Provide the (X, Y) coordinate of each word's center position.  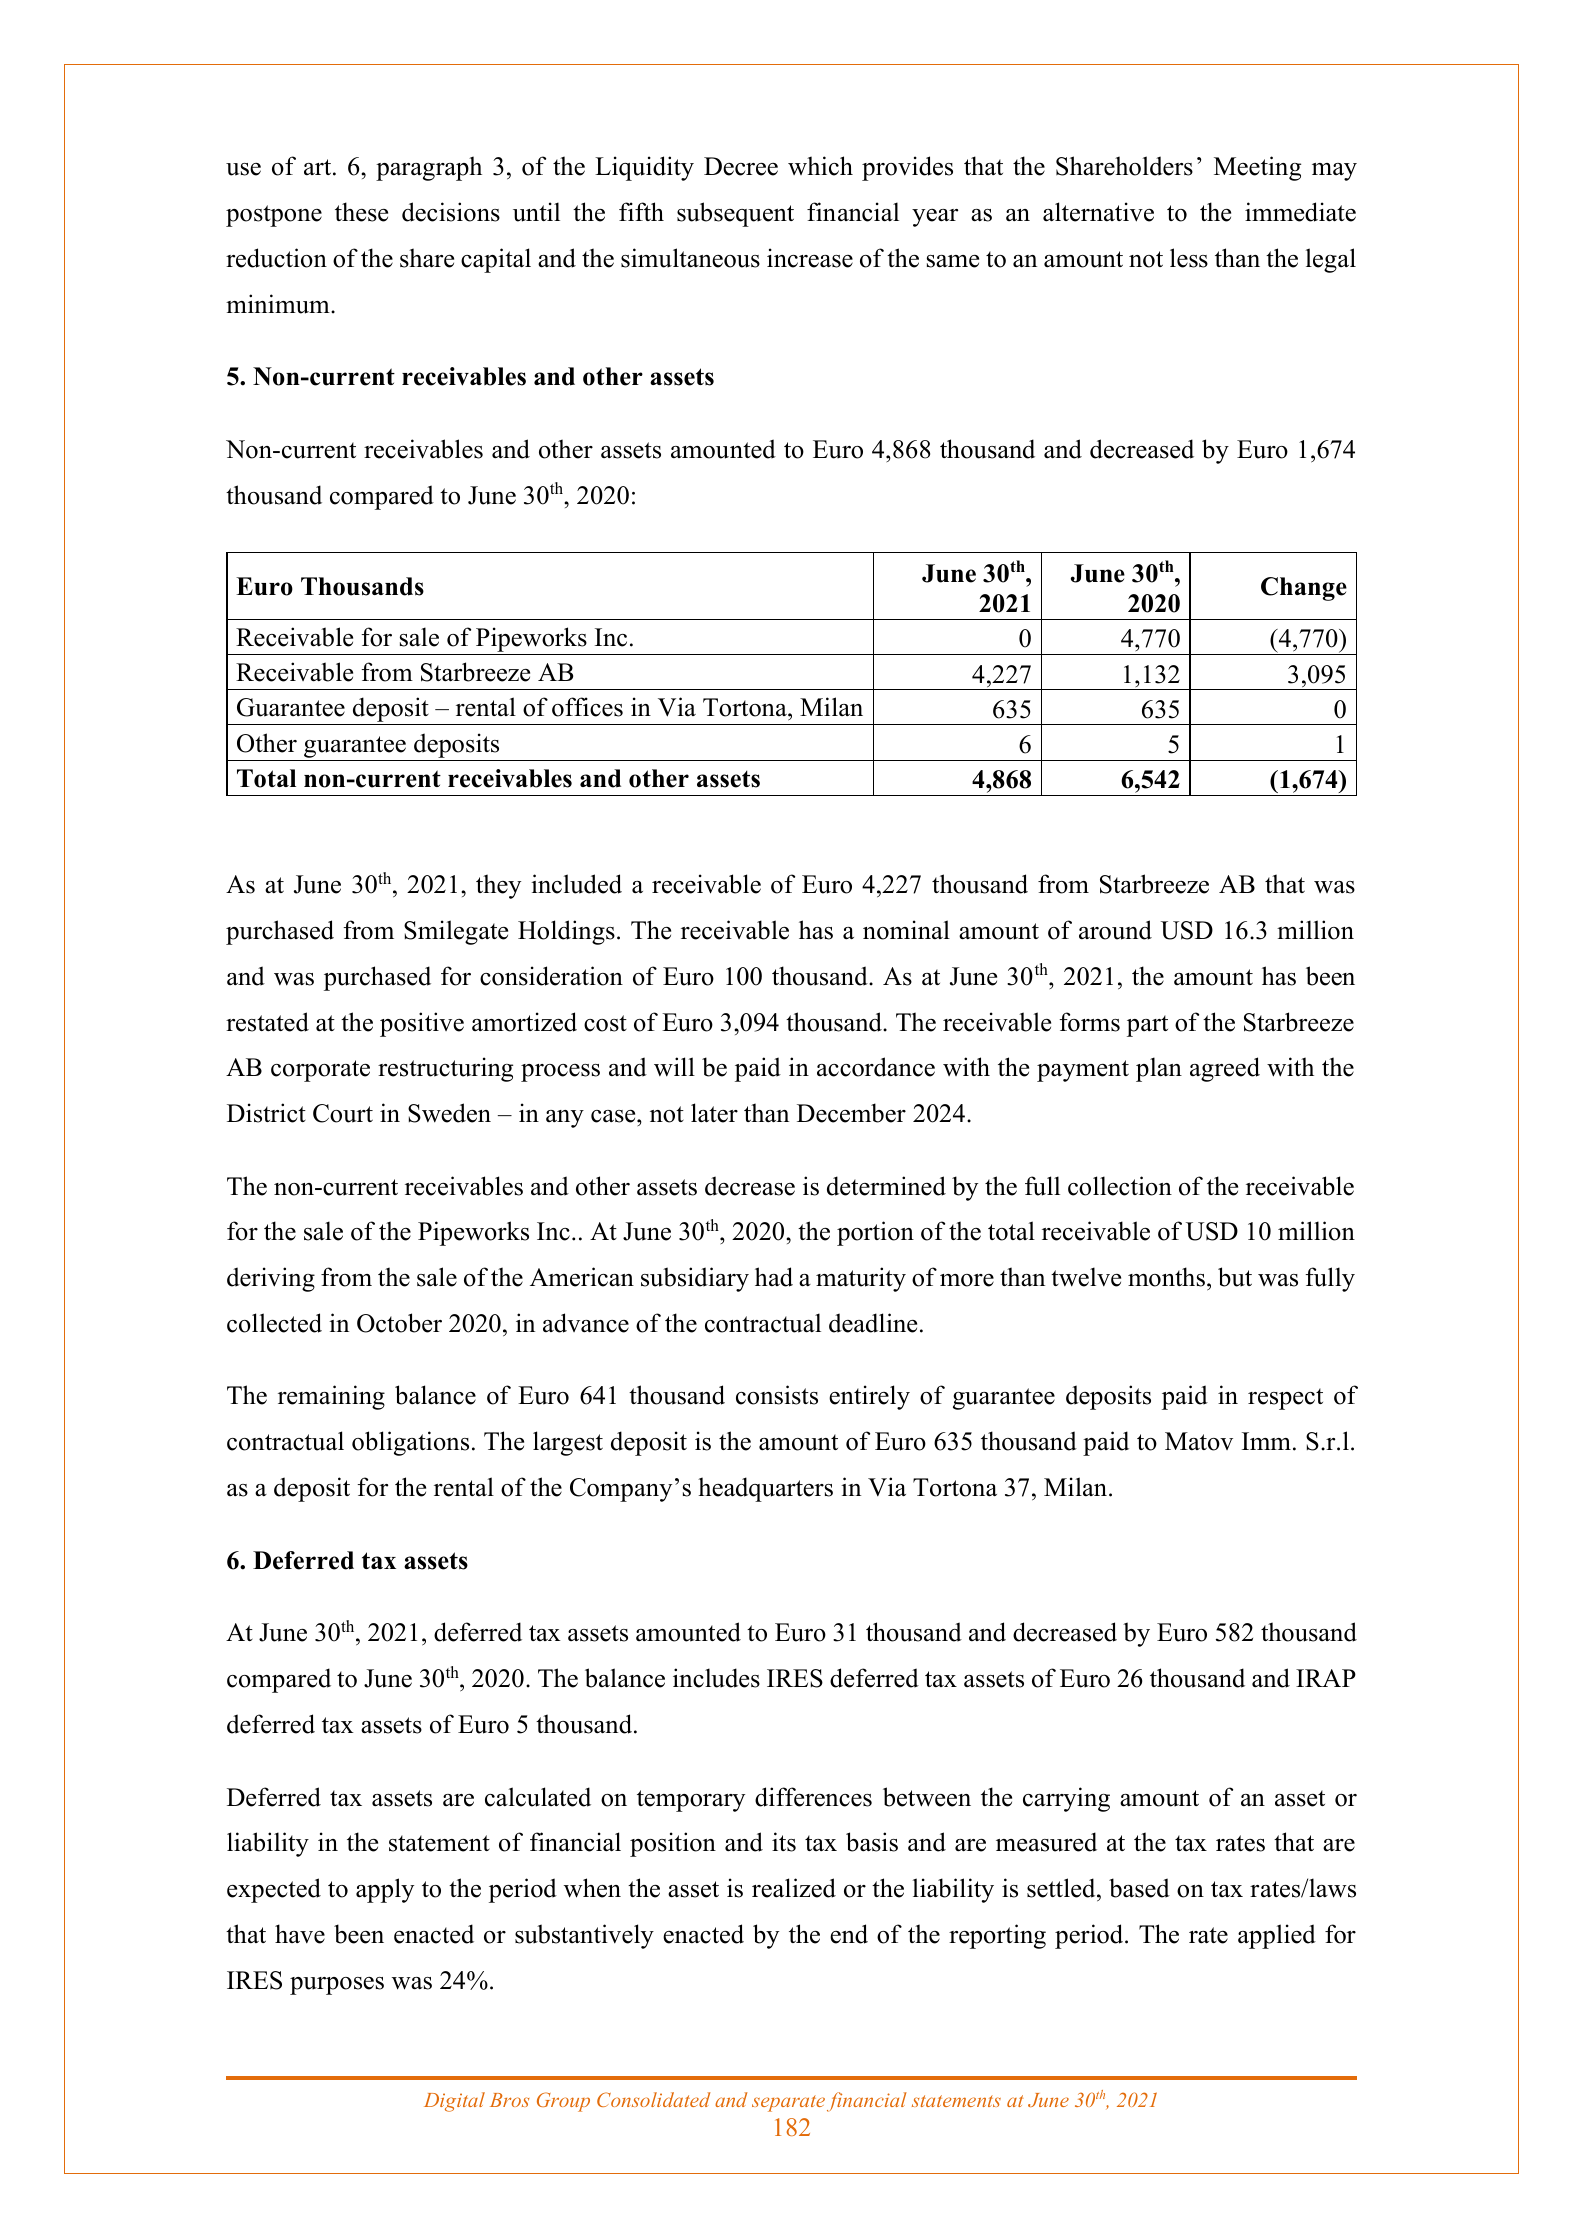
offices (587, 707)
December (851, 1113)
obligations (410, 1443)
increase (810, 258)
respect (1285, 1399)
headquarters (765, 1489)
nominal (906, 930)
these (361, 212)
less (1189, 258)
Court (343, 1113)
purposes (337, 1986)
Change (1304, 589)
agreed (1225, 1069)
